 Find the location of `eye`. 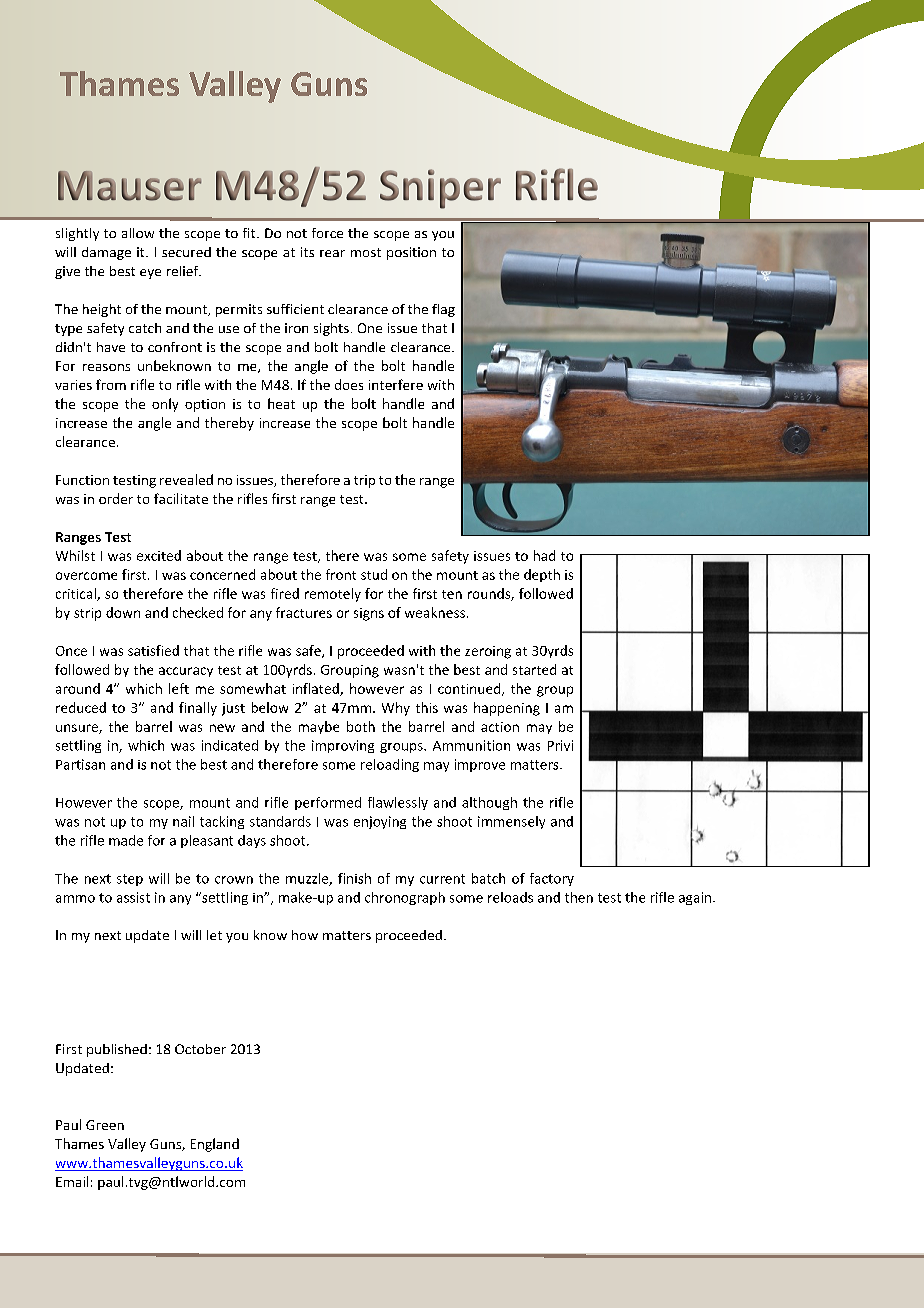

eye is located at coordinates (150, 274).
